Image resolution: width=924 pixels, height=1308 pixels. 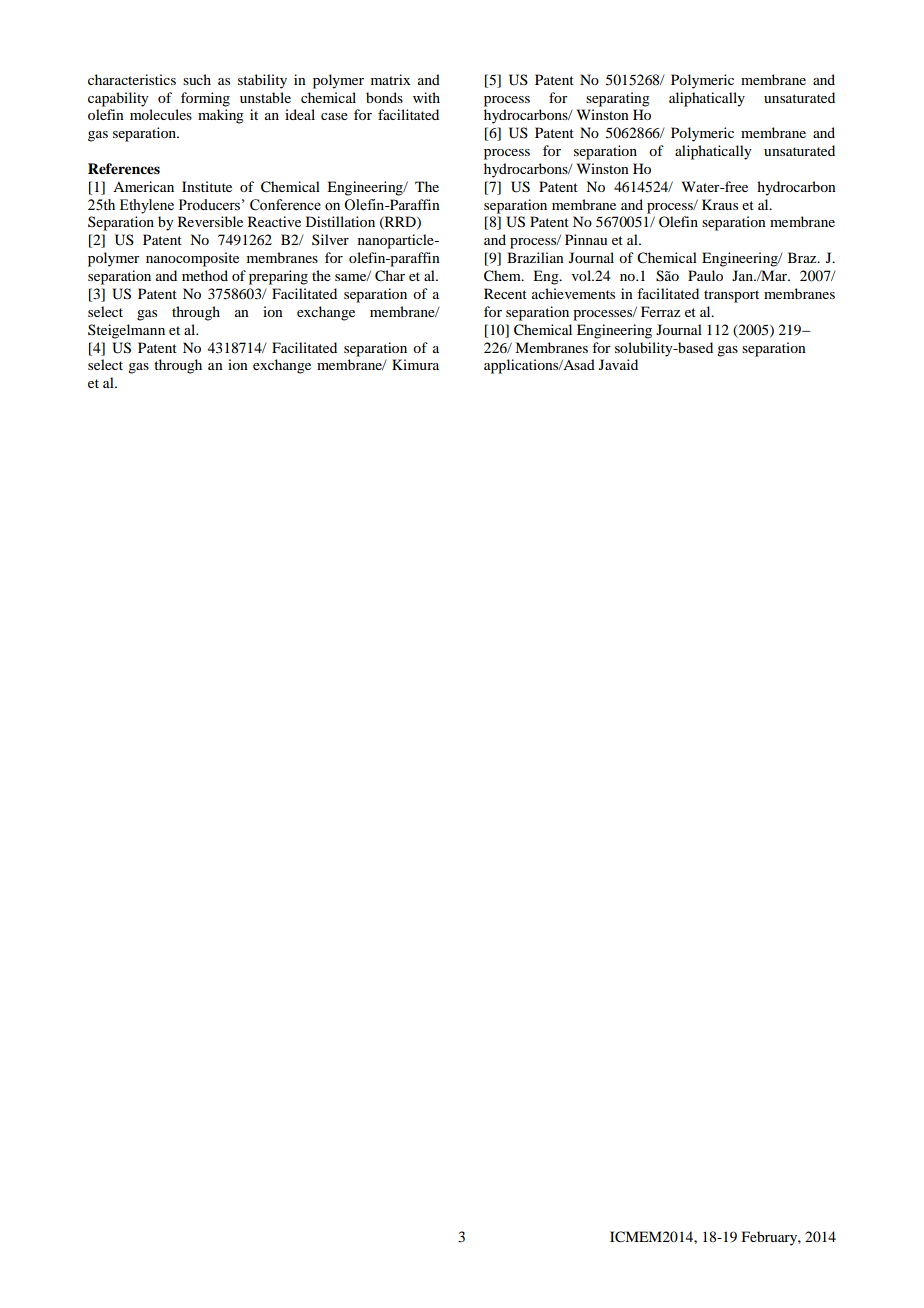 What do you see at coordinates (278, 277) in the screenshot?
I see `preparing` at bounding box center [278, 277].
